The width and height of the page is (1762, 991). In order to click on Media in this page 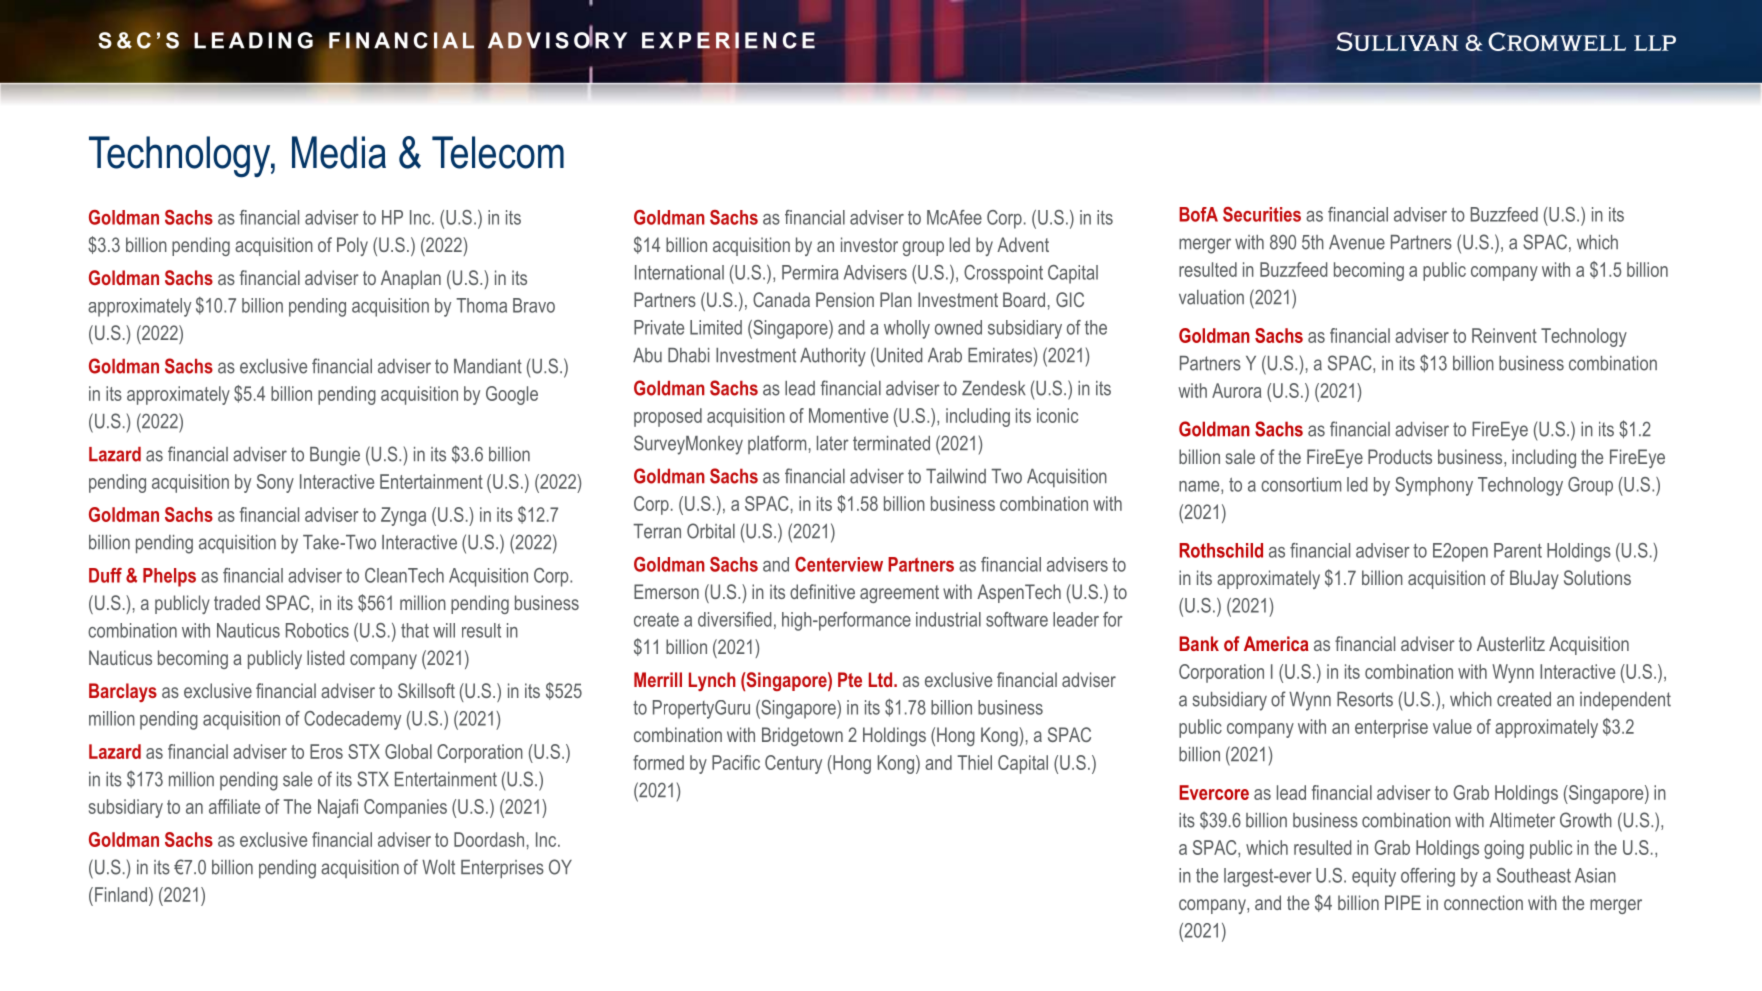, I will do `click(339, 152)`.
